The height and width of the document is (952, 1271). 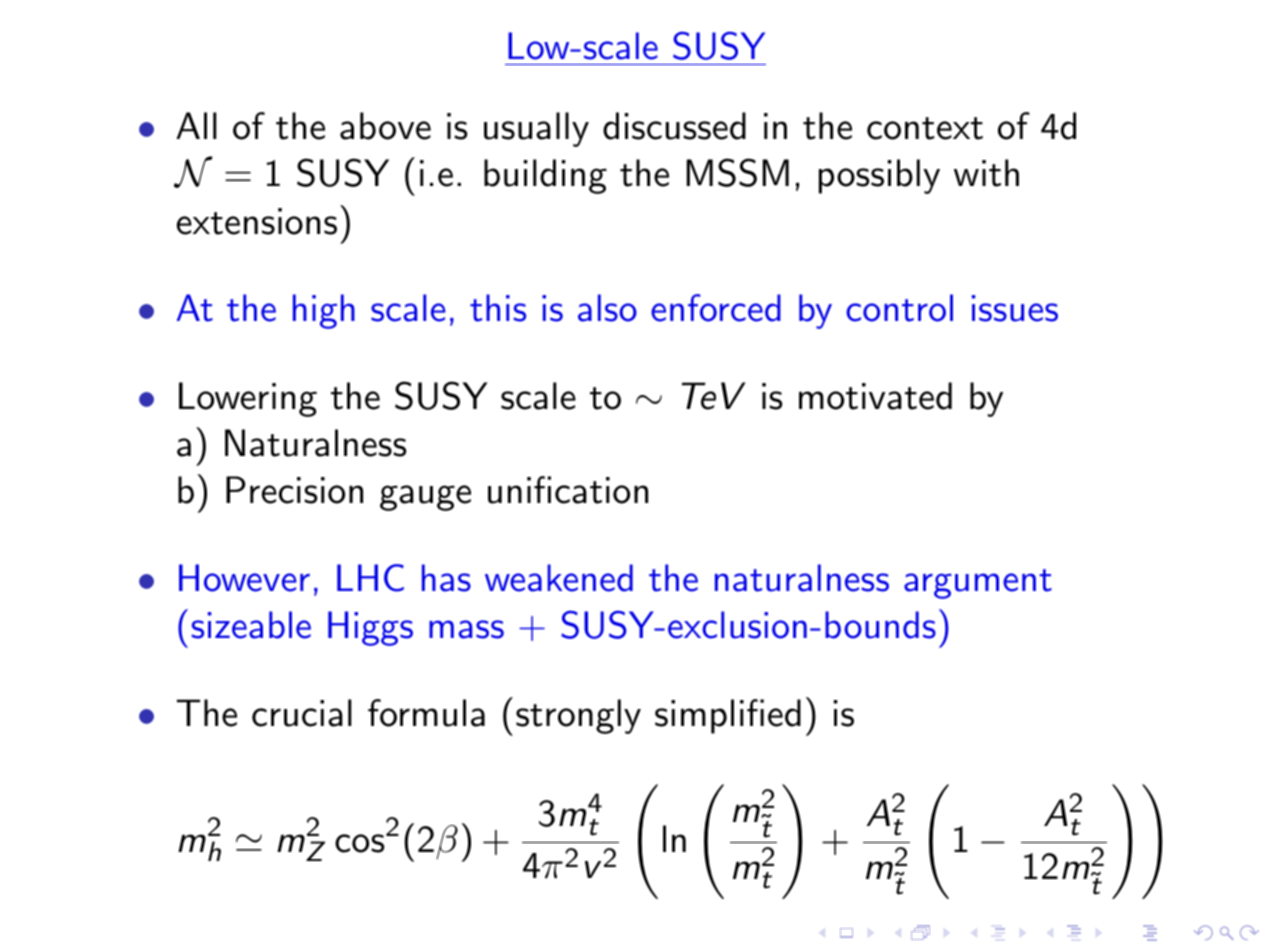 What do you see at coordinates (302, 713) in the document?
I see `crucial` at bounding box center [302, 713].
